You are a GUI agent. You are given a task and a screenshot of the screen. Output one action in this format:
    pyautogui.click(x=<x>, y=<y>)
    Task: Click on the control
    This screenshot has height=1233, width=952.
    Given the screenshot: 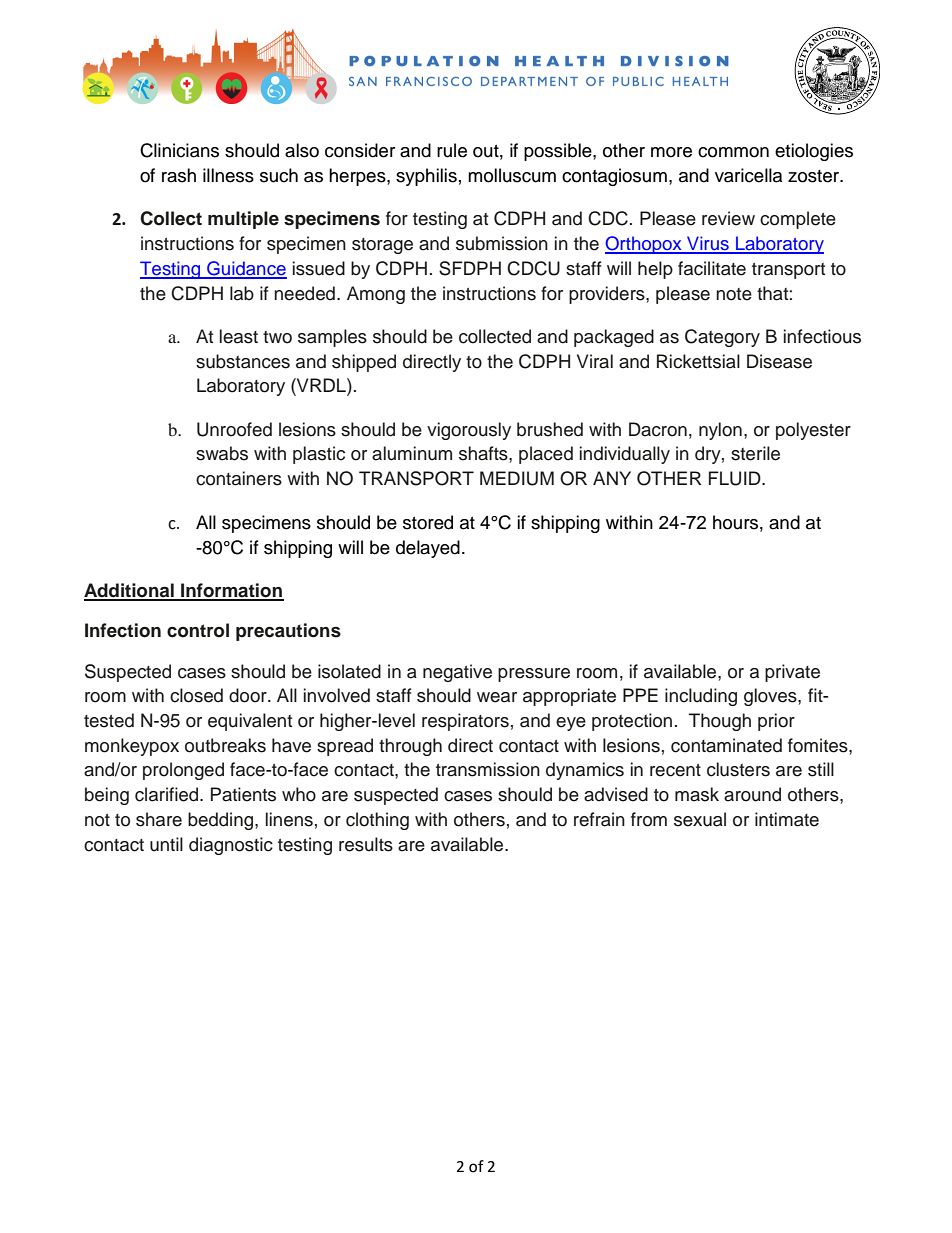 What is the action you would take?
    pyautogui.click(x=198, y=630)
